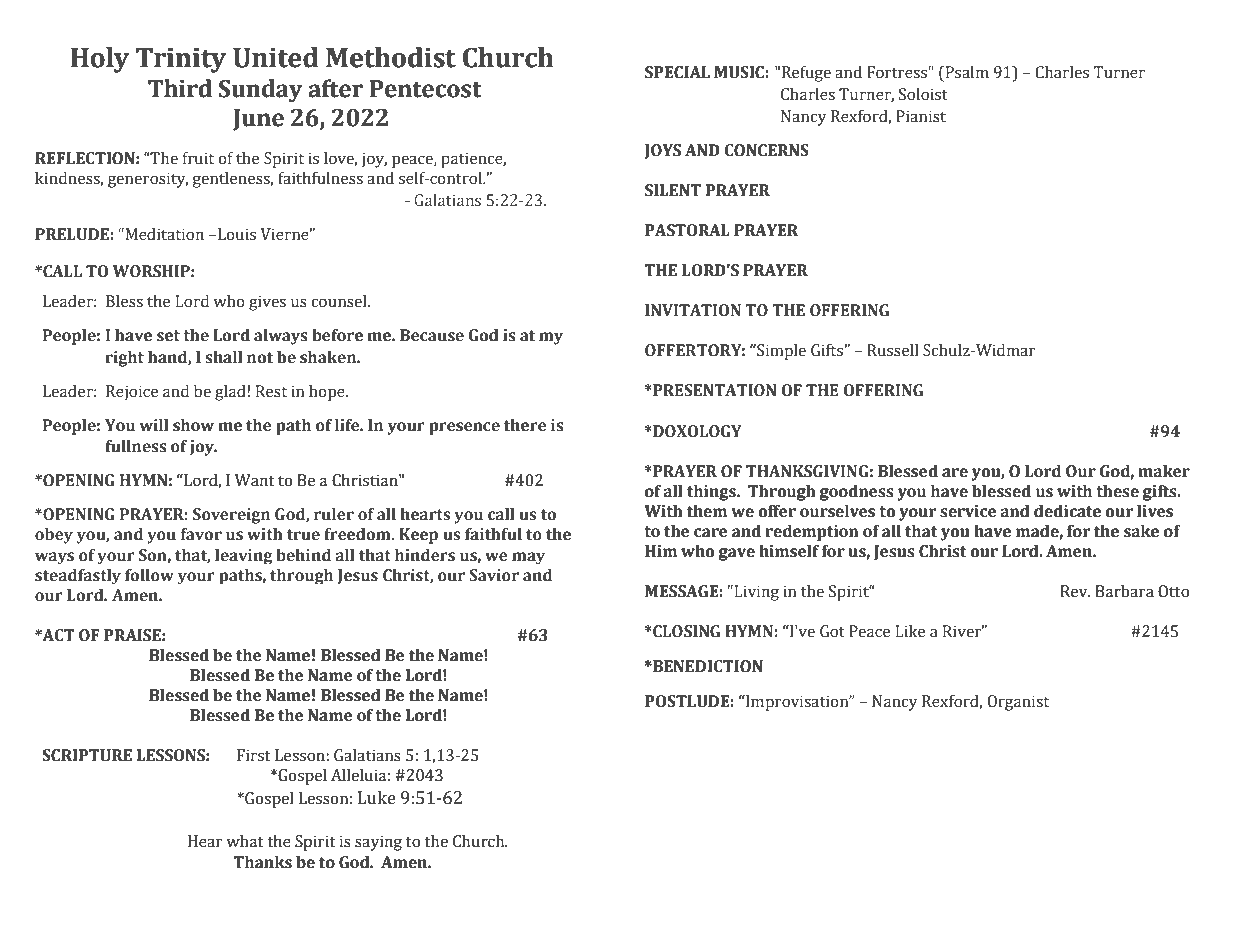 Image resolution: width=1233 pixels, height=952 pixels. I want to click on SPECIAL, so click(677, 72).
